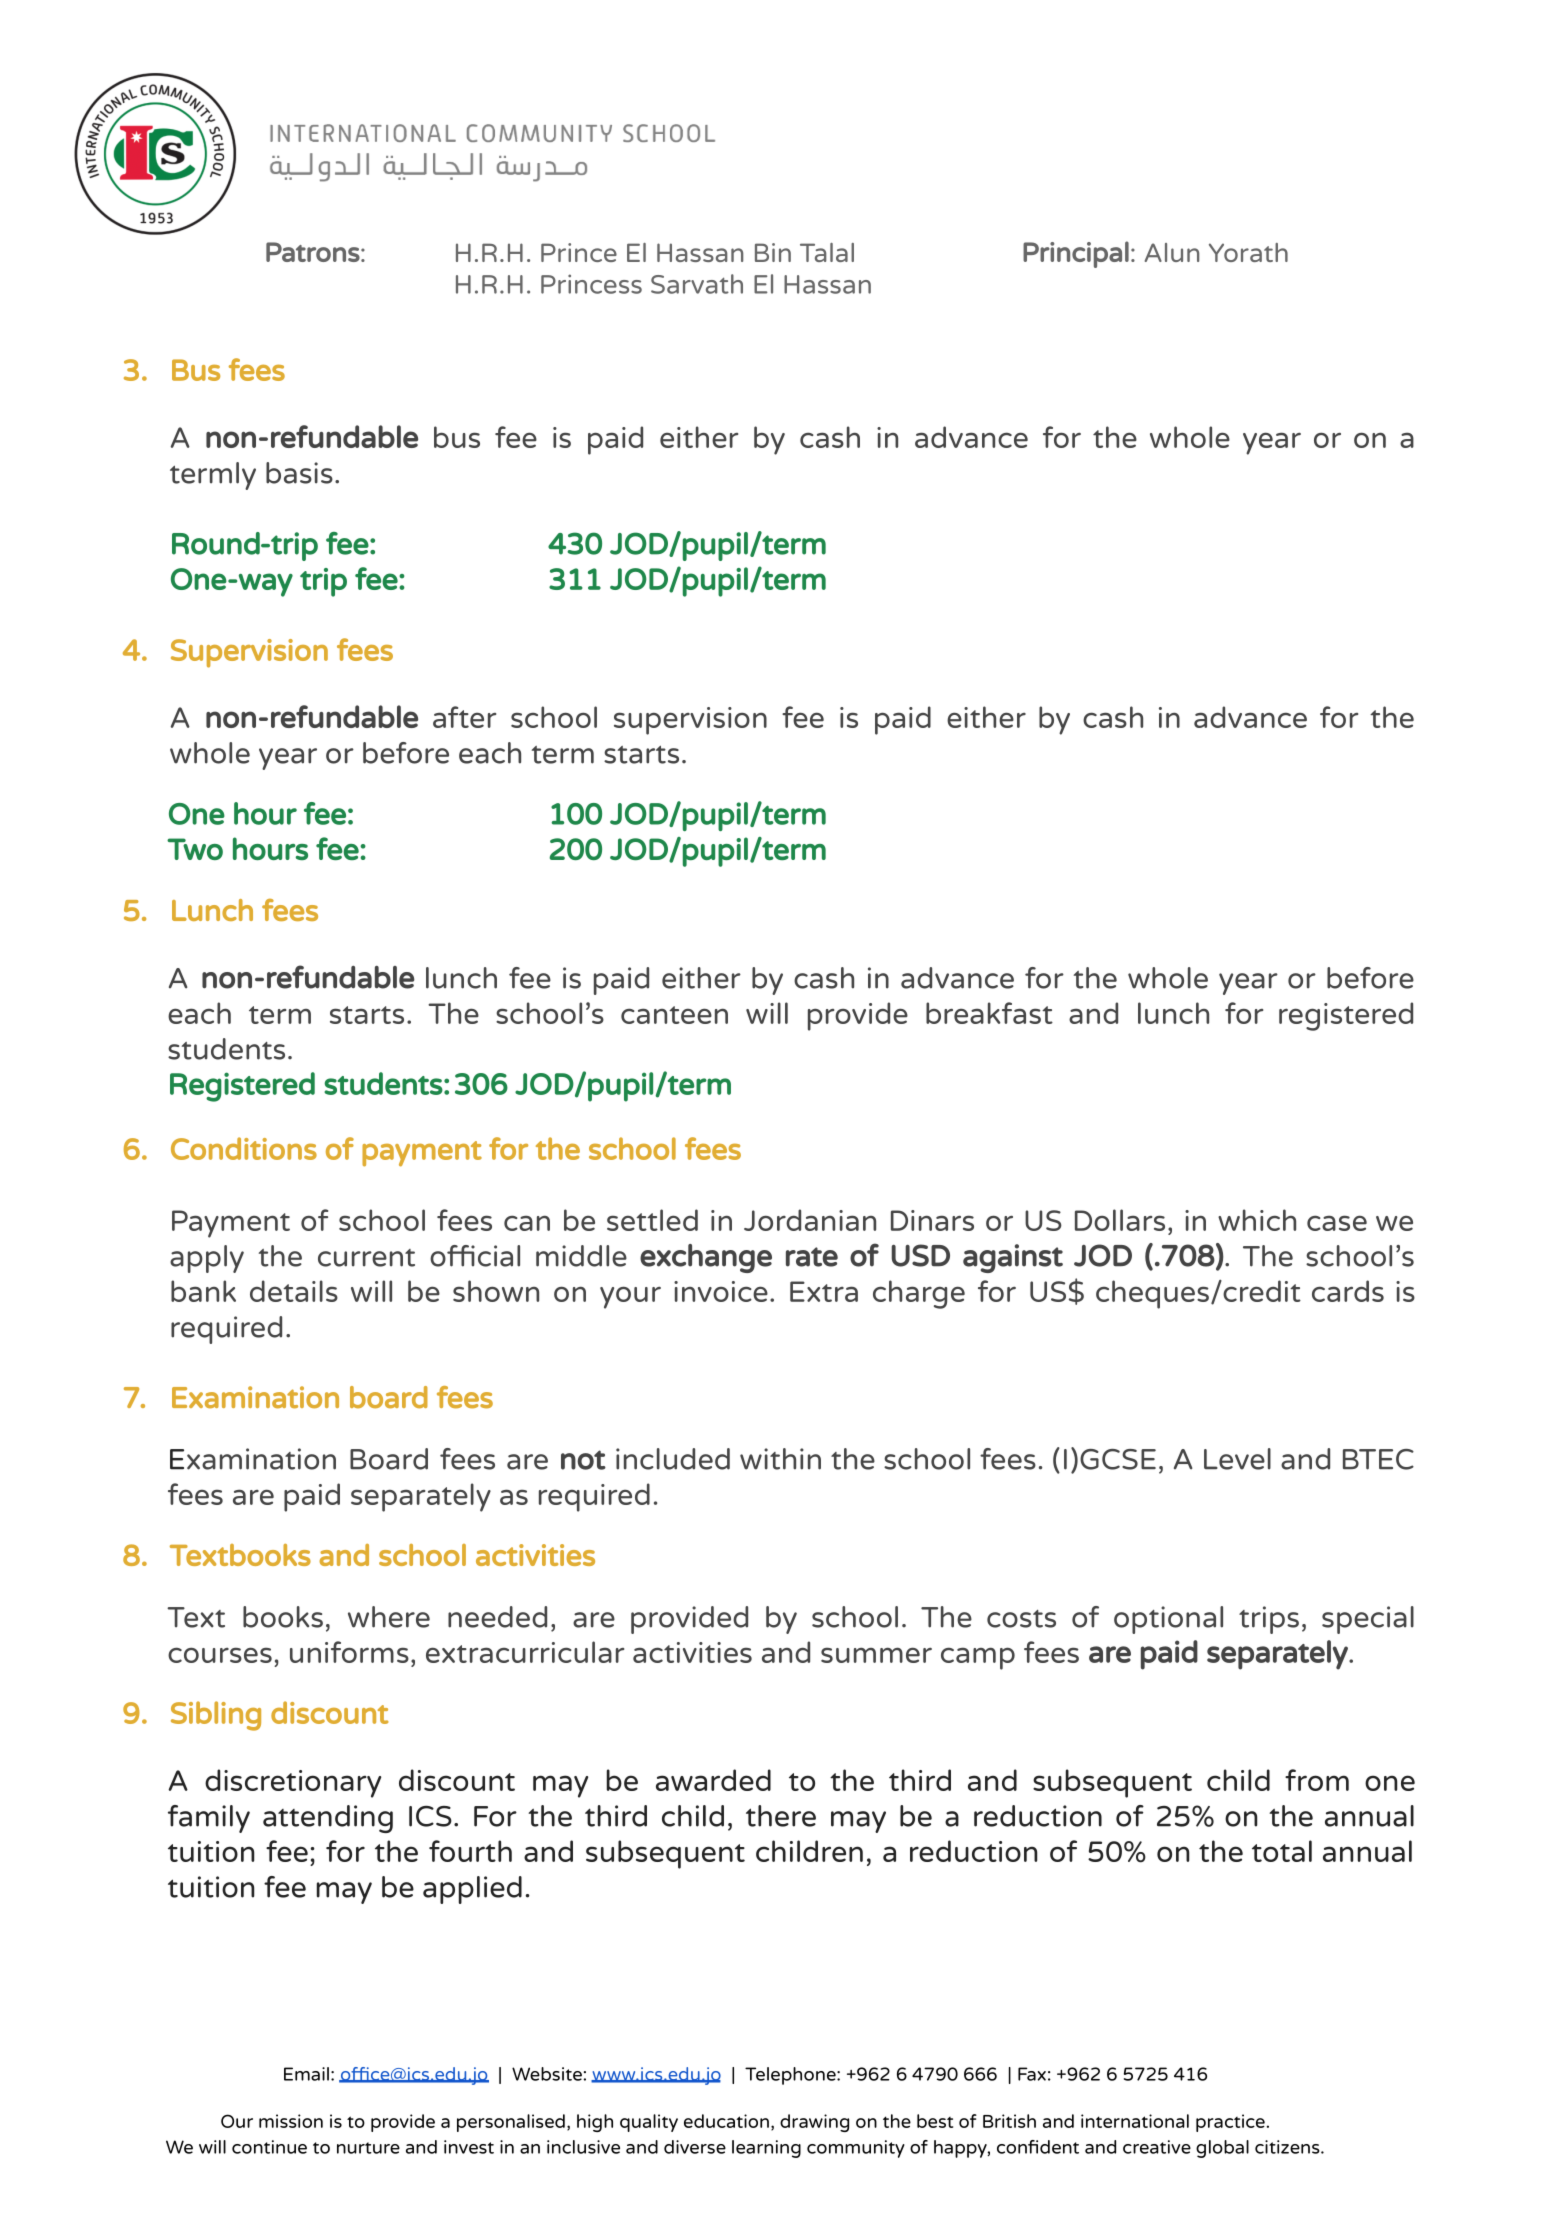  Describe the element at coordinates (989, 1013) in the screenshot. I see `breakfast` at that location.
